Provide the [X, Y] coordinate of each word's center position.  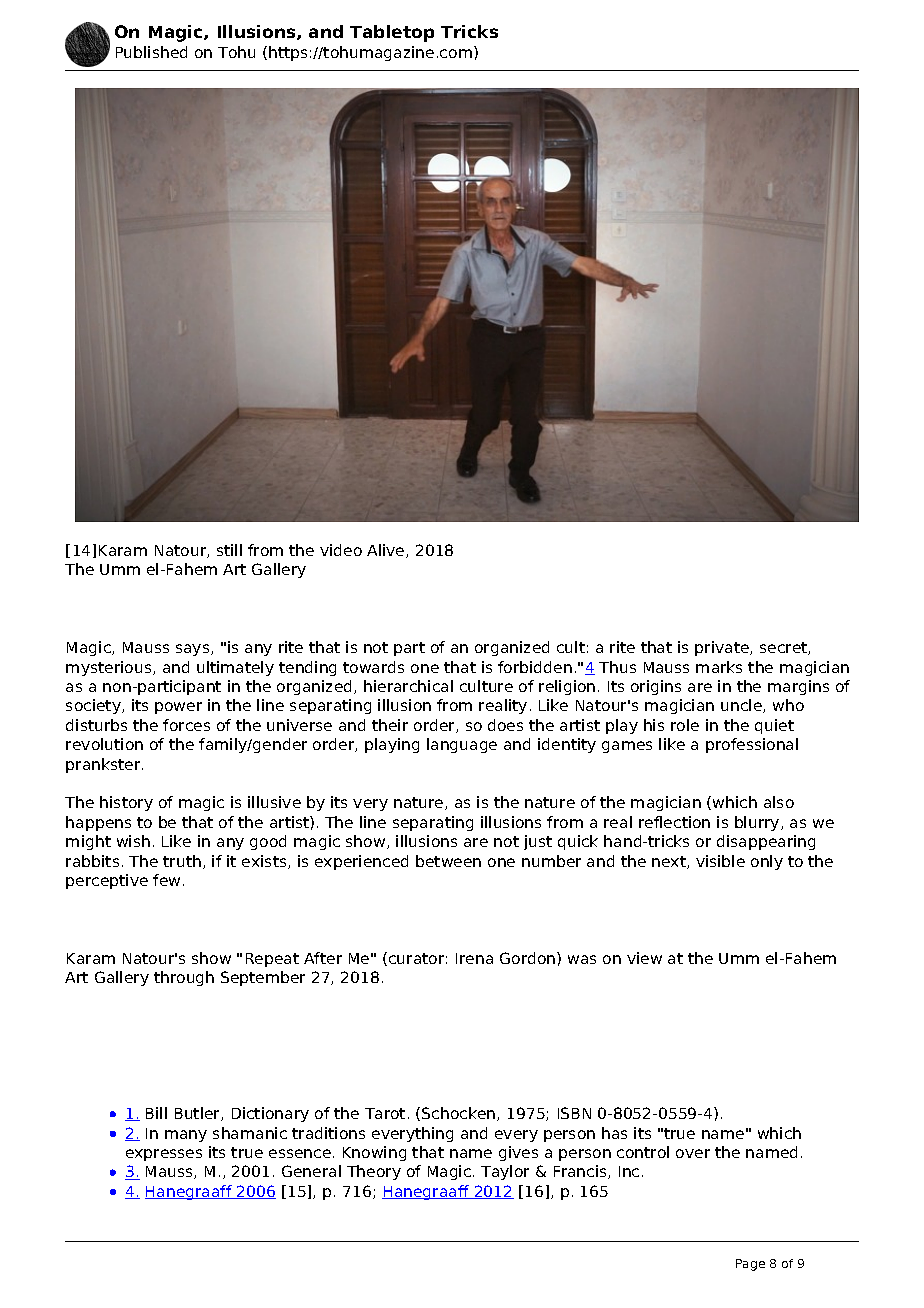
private [723, 648]
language [462, 745]
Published [151, 52]
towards [373, 667]
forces [186, 725]
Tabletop [392, 33]
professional [752, 745]
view [644, 958]
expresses [164, 1155]
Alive [387, 551]
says [194, 650]
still [229, 550]
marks [719, 667]
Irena [474, 958]
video [341, 550]
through [184, 978]
